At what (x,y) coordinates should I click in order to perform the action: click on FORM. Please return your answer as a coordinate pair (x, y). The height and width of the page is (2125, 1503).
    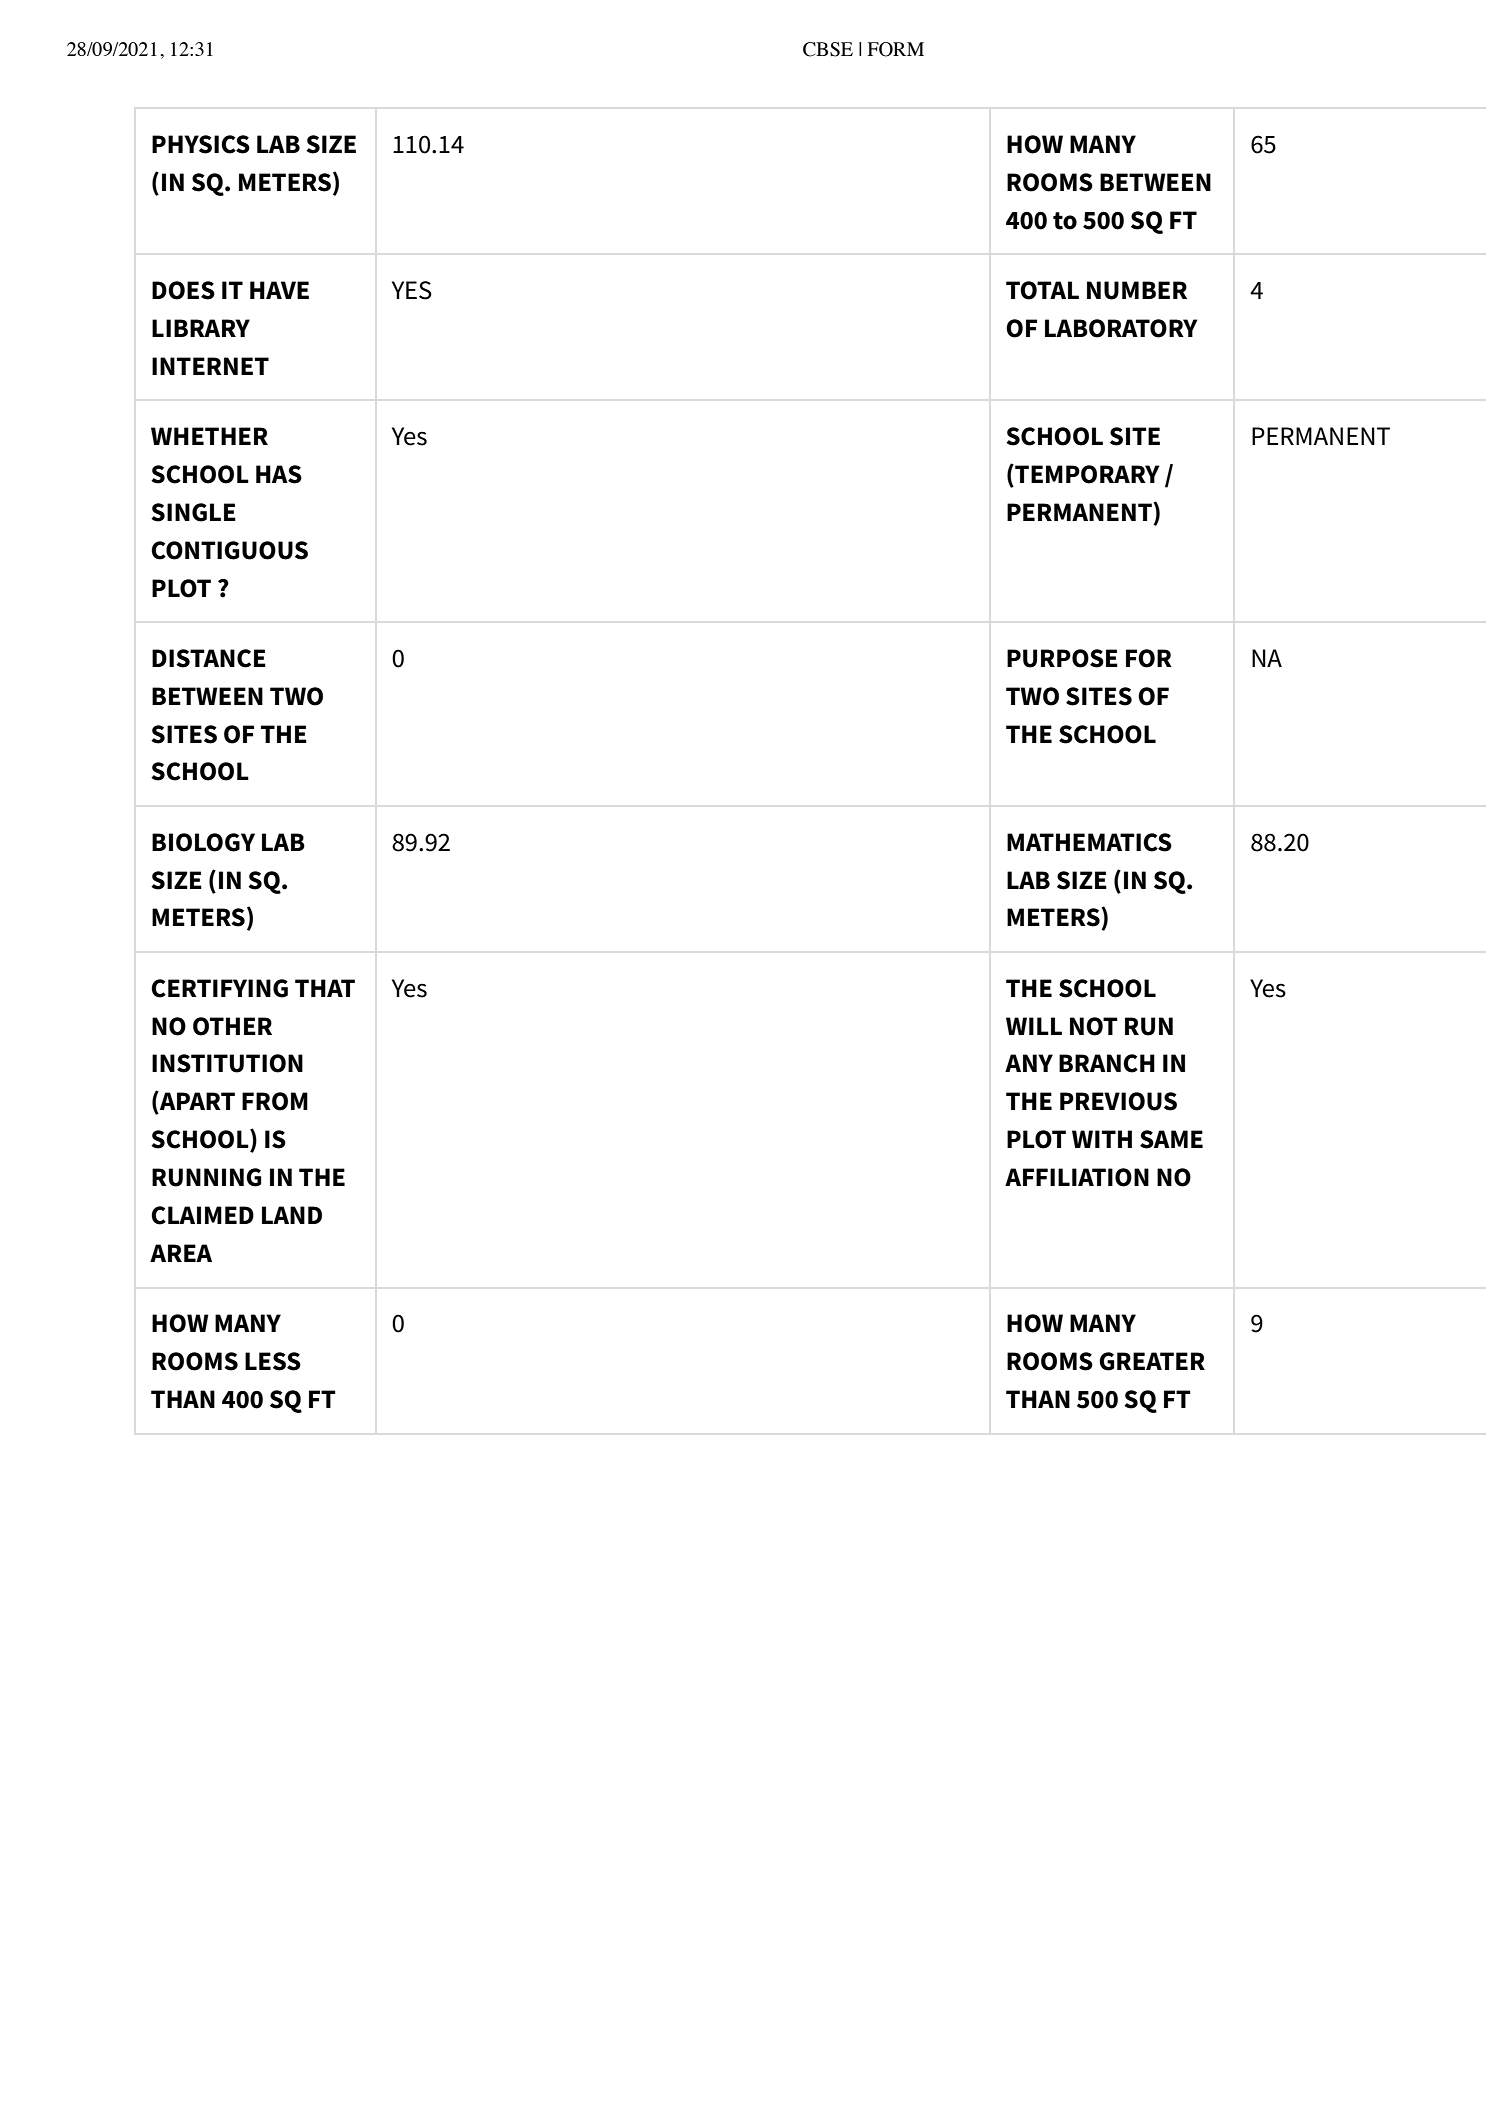
    Looking at the image, I should click on (896, 49).
